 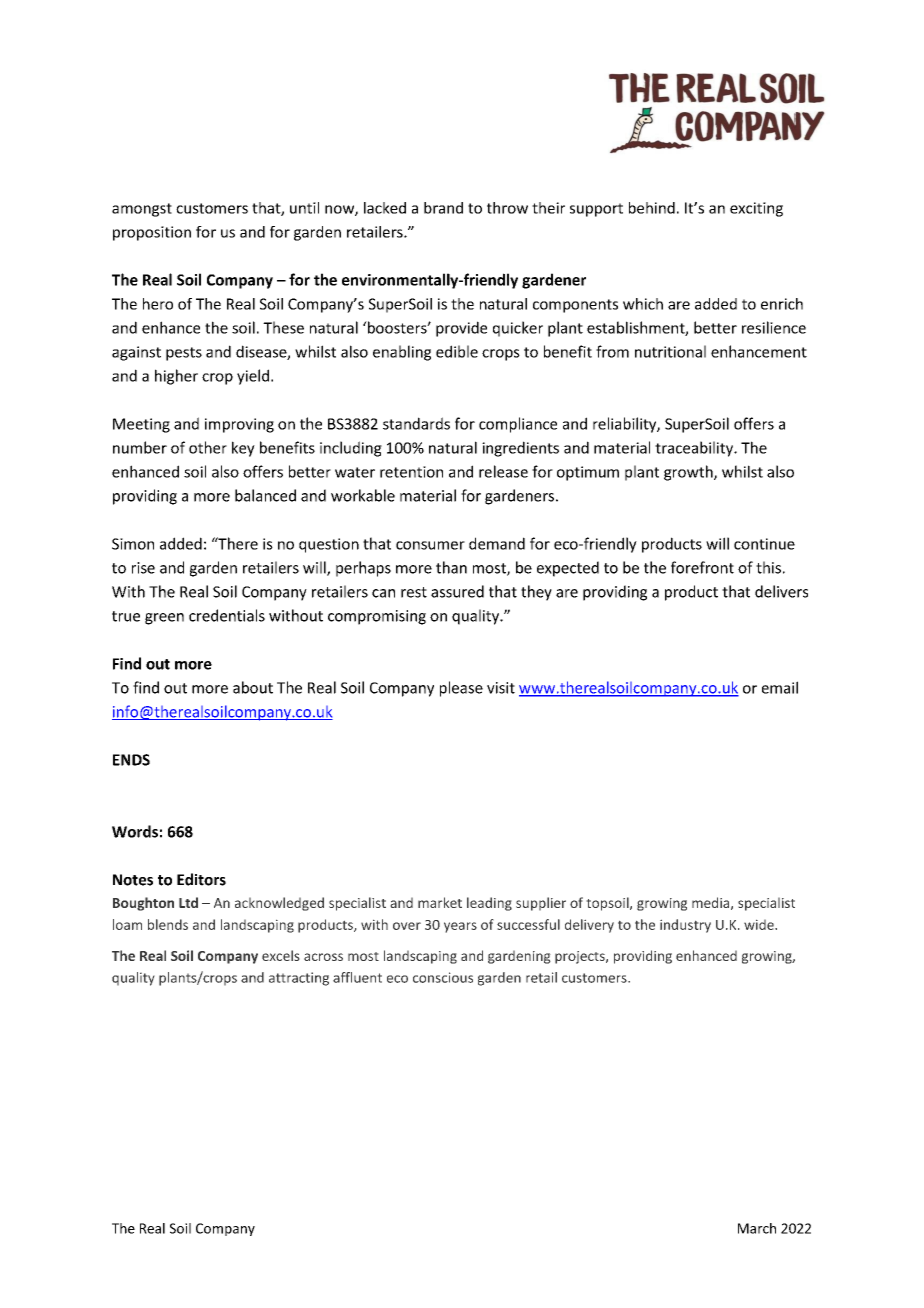 I want to click on attracting, so click(x=299, y=979).
